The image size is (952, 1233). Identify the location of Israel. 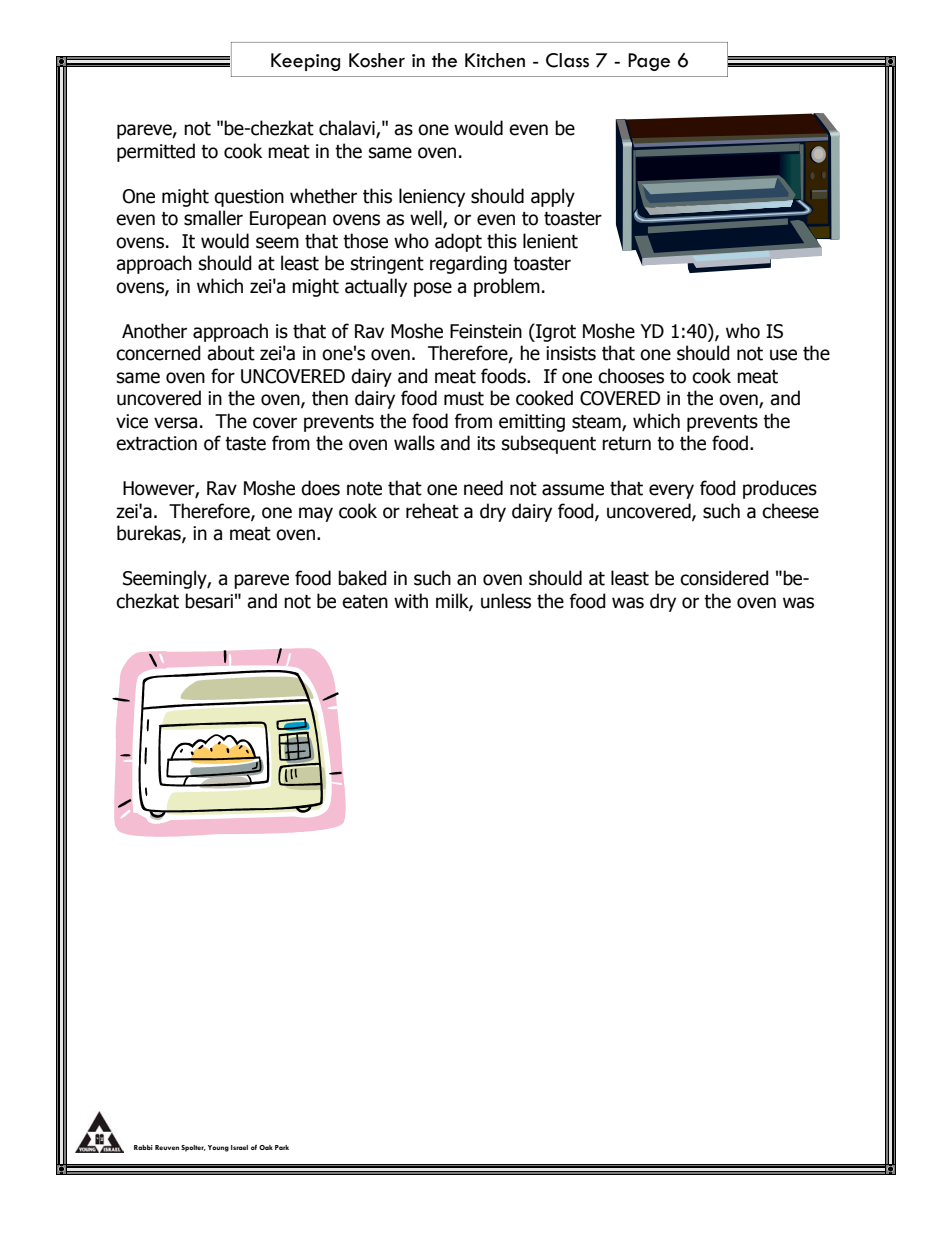
(239, 1147).
